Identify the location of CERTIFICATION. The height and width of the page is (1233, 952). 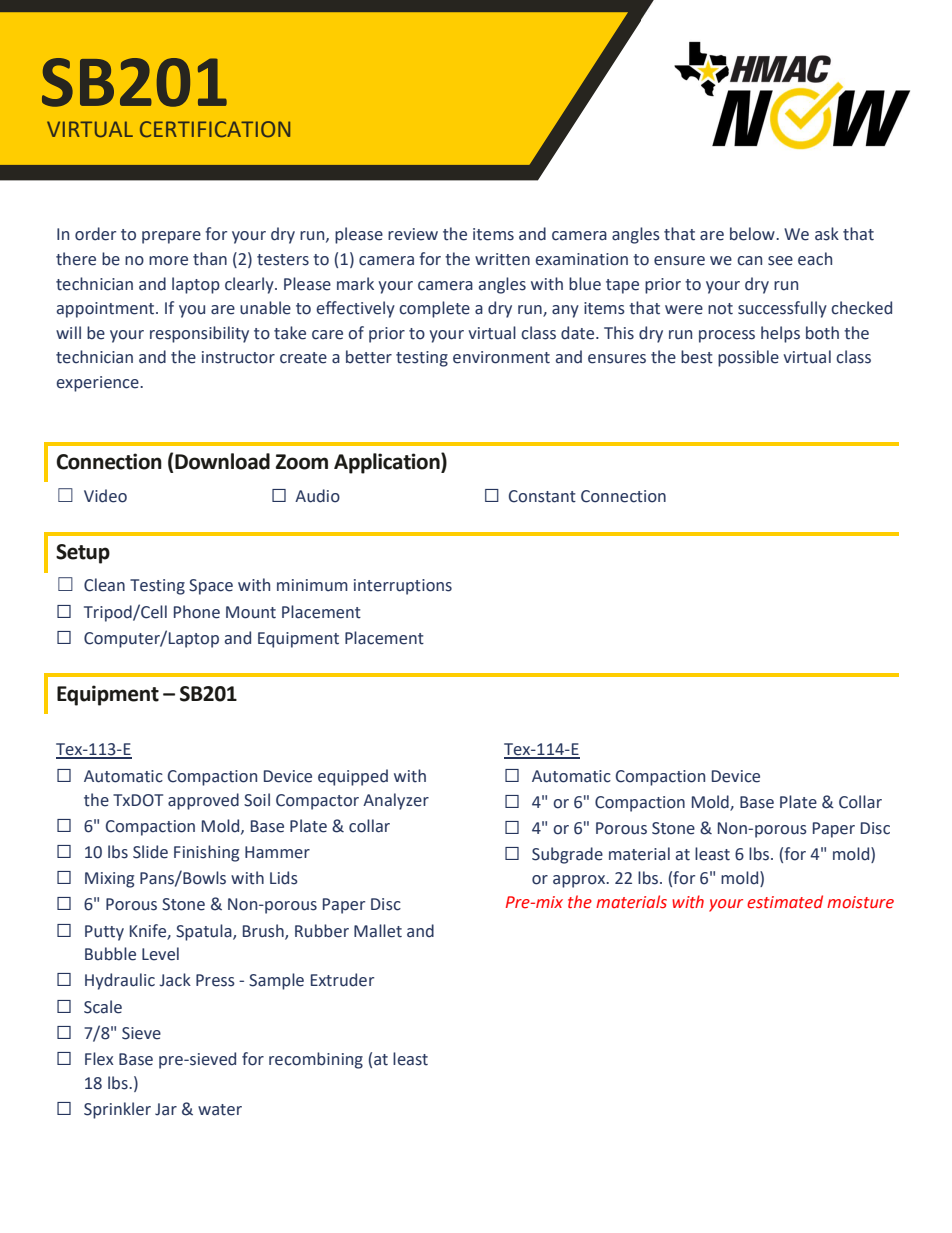
(215, 129).
